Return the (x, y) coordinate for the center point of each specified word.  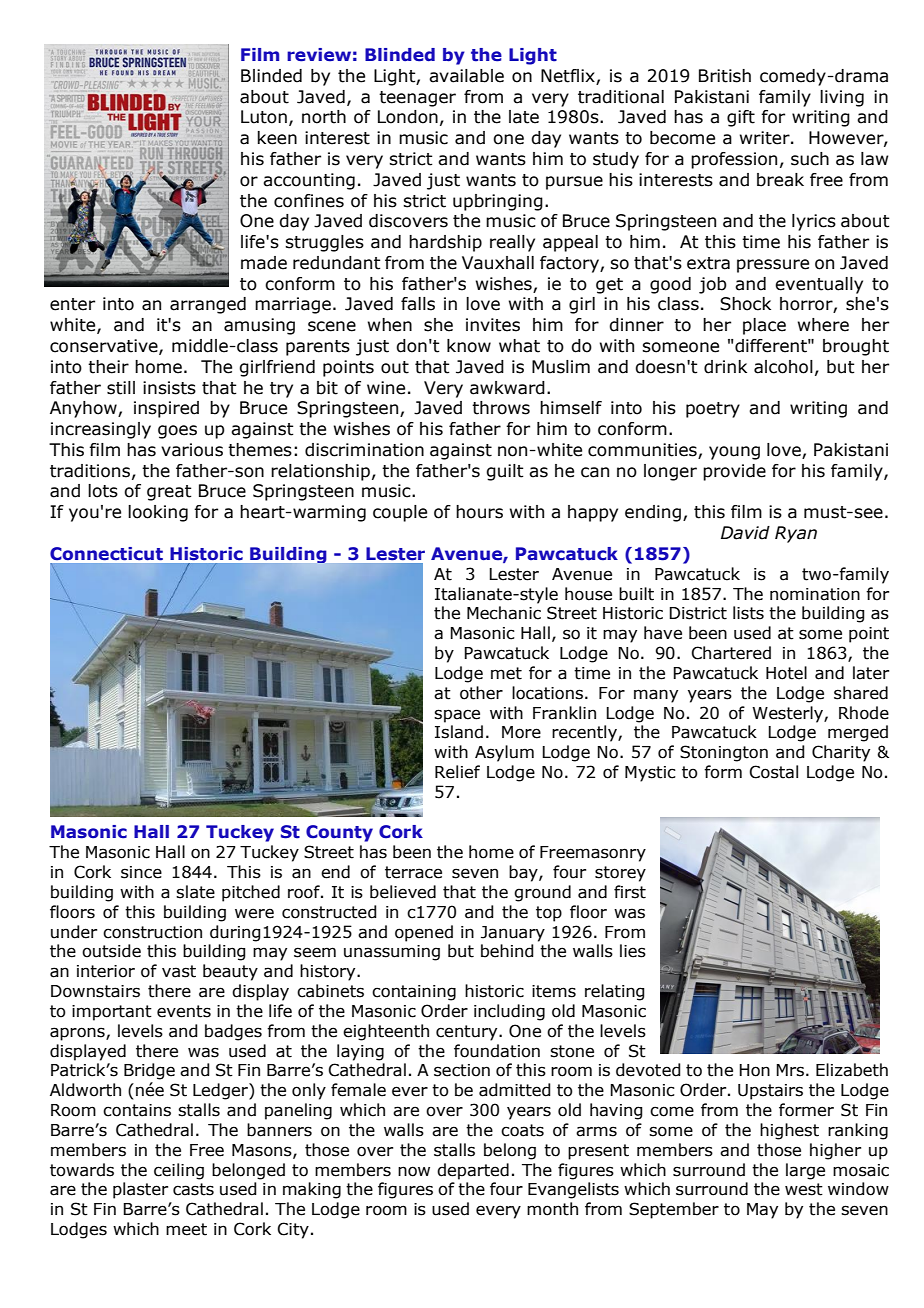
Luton (264, 117)
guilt (505, 472)
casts (193, 1189)
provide (734, 472)
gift (741, 118)
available (466, 76)
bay (524, 873)
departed (473, 1171)
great (169, 493)
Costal (774, 772)
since (141, 872)
